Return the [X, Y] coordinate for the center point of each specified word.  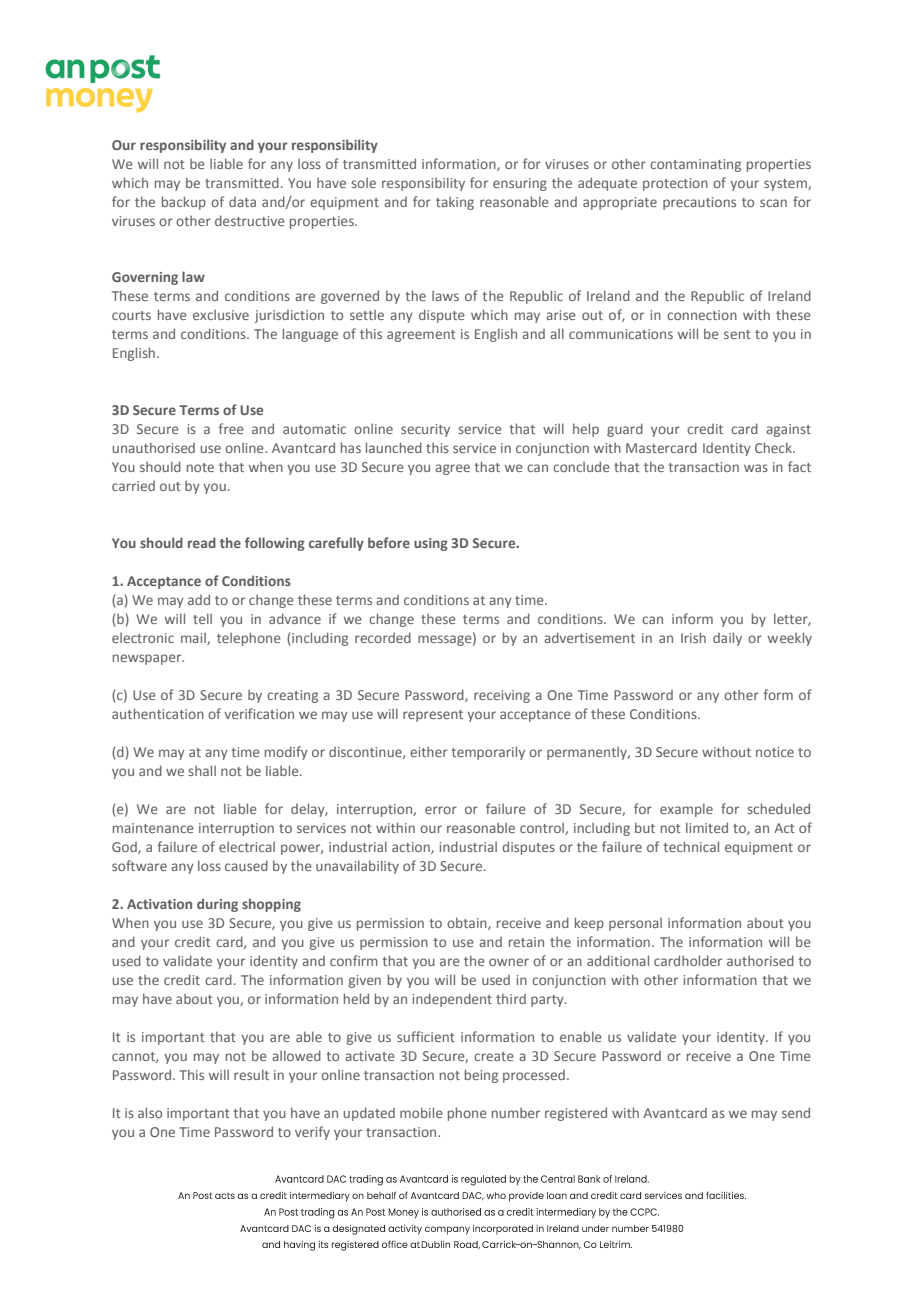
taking [455, 203]
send [796, 1112]
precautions [699, 203]
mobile [421, 1112]
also [150, 1112]
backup [184, 203]
